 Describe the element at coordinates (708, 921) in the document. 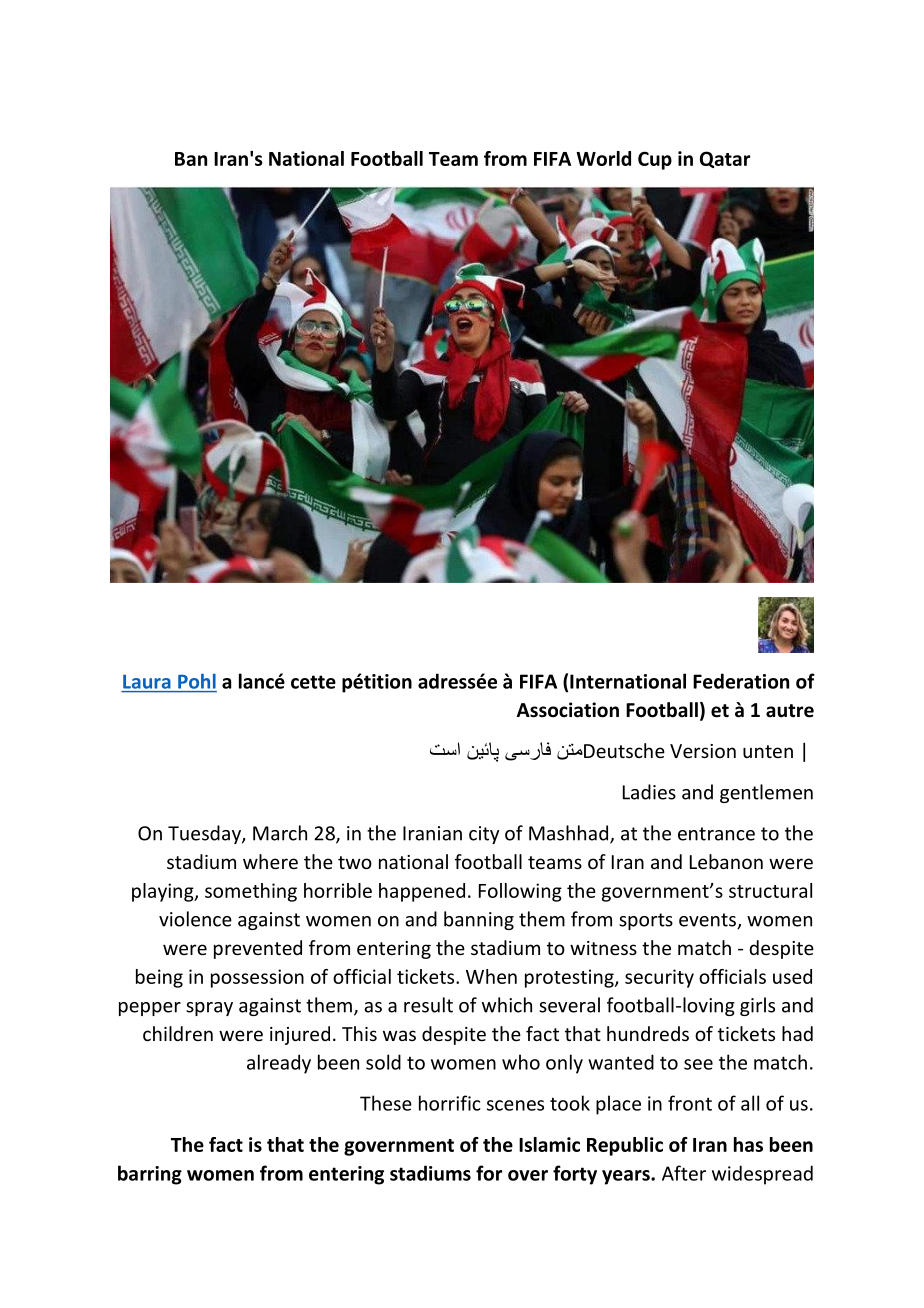

I see `events` at that location.
